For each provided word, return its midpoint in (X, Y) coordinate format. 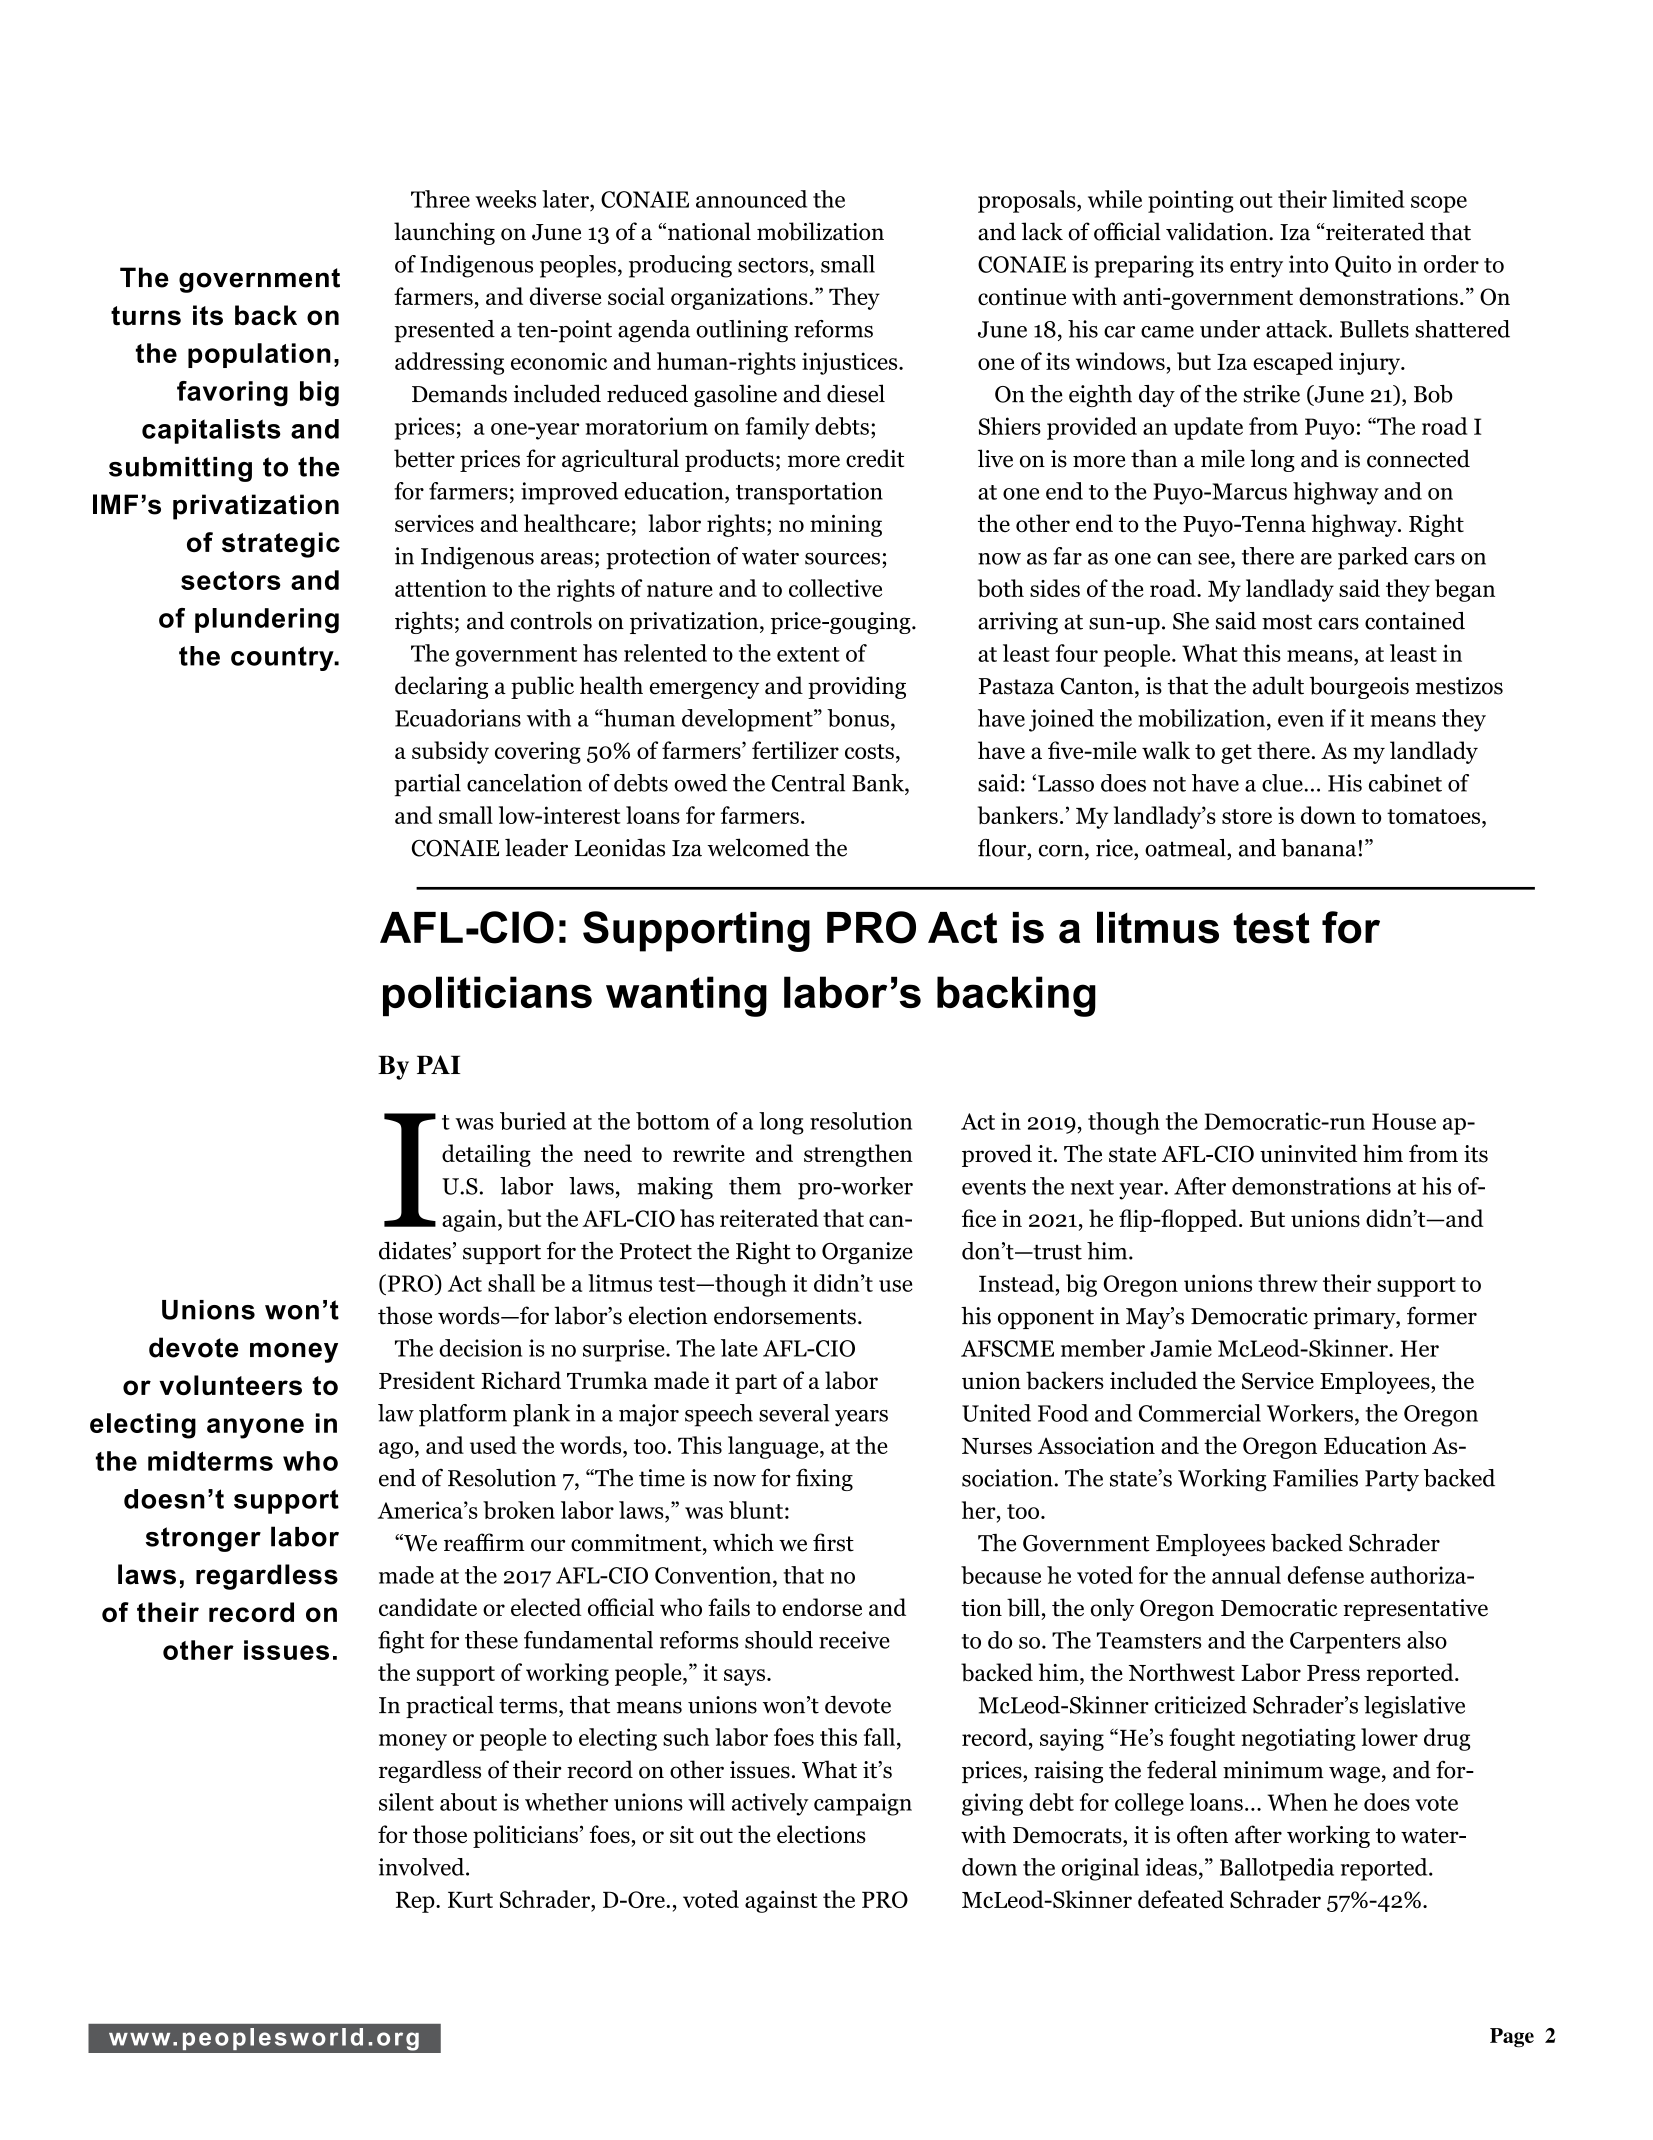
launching (444, 233)
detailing (486, 1155)
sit (682, 1834)
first (833, 1542)
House (1404, 1121)
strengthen (858, 1155)
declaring (441, 687)
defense (1326, 1575)
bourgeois (1359, 687)
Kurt (470, 1900)
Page (1512, 2038)
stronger (203, 1539)
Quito (1363, 266)
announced (751, 199)
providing (857, 687)
